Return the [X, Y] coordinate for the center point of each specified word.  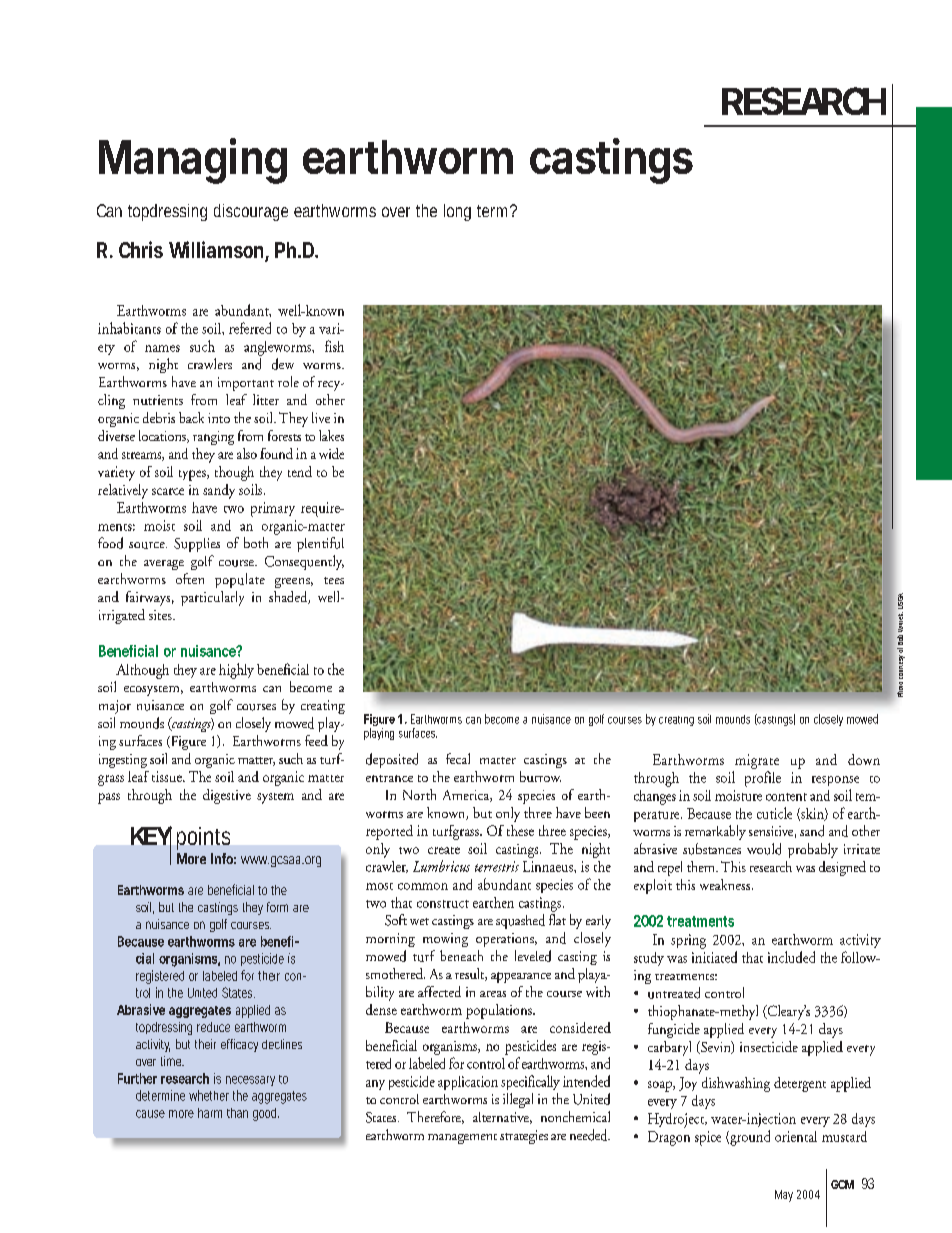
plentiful [320, 544]
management [462, 1139]
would [764, 849]
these [520, 830]
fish [334, 346]
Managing [193, 161]
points [203, 838]
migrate [757, 761]
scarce [168, 491]
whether [209, 1095]
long [457, 212]
